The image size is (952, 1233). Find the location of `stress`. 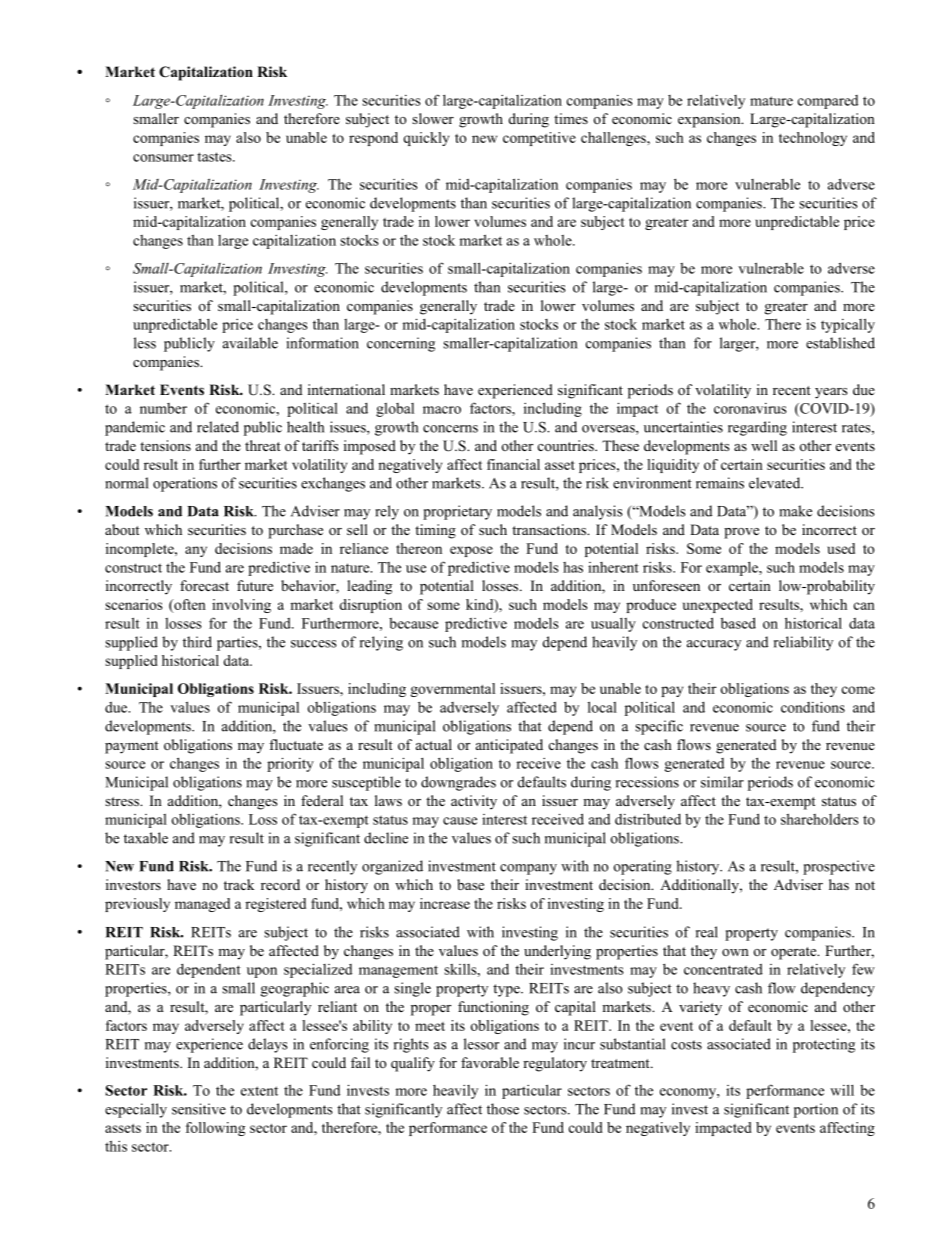

stress is located at coordinates (123, 801).
